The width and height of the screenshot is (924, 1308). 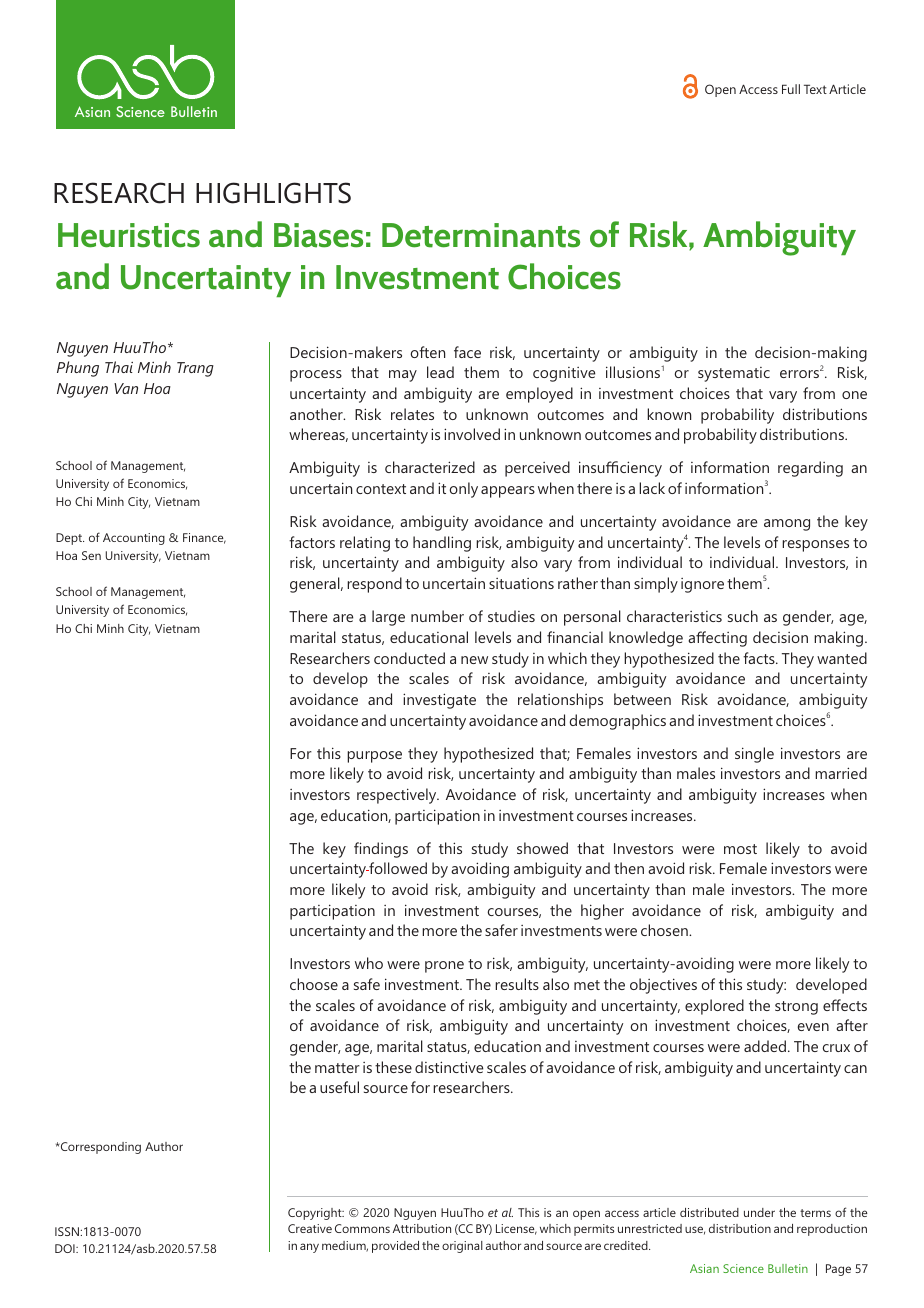 I want to click on under, so click(x=759, y=1212).
